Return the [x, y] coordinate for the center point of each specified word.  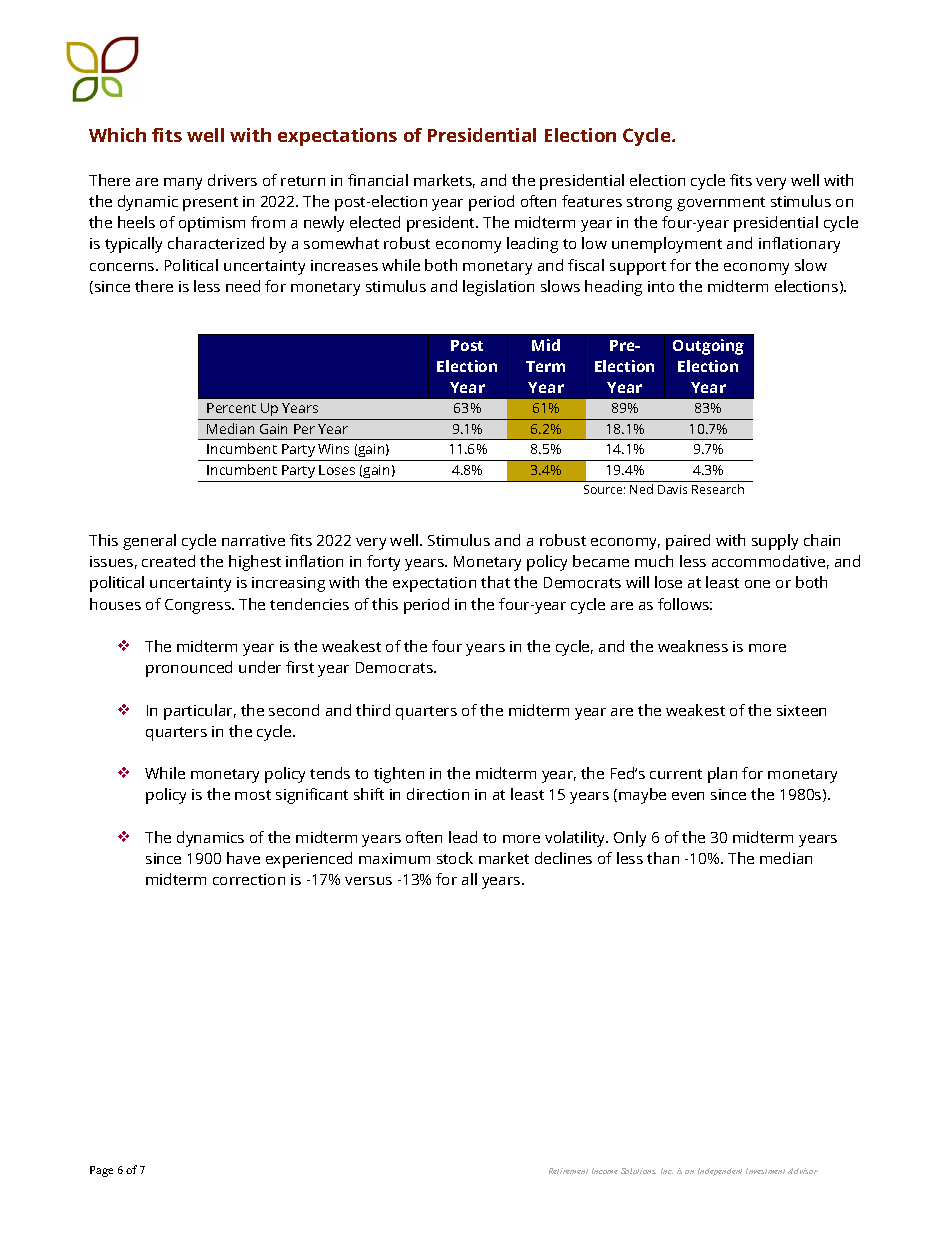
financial [378, 180]
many [183, 184]
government [721, 204]
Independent [720, 1172]
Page [101, 1171]
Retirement [568, 1171]
